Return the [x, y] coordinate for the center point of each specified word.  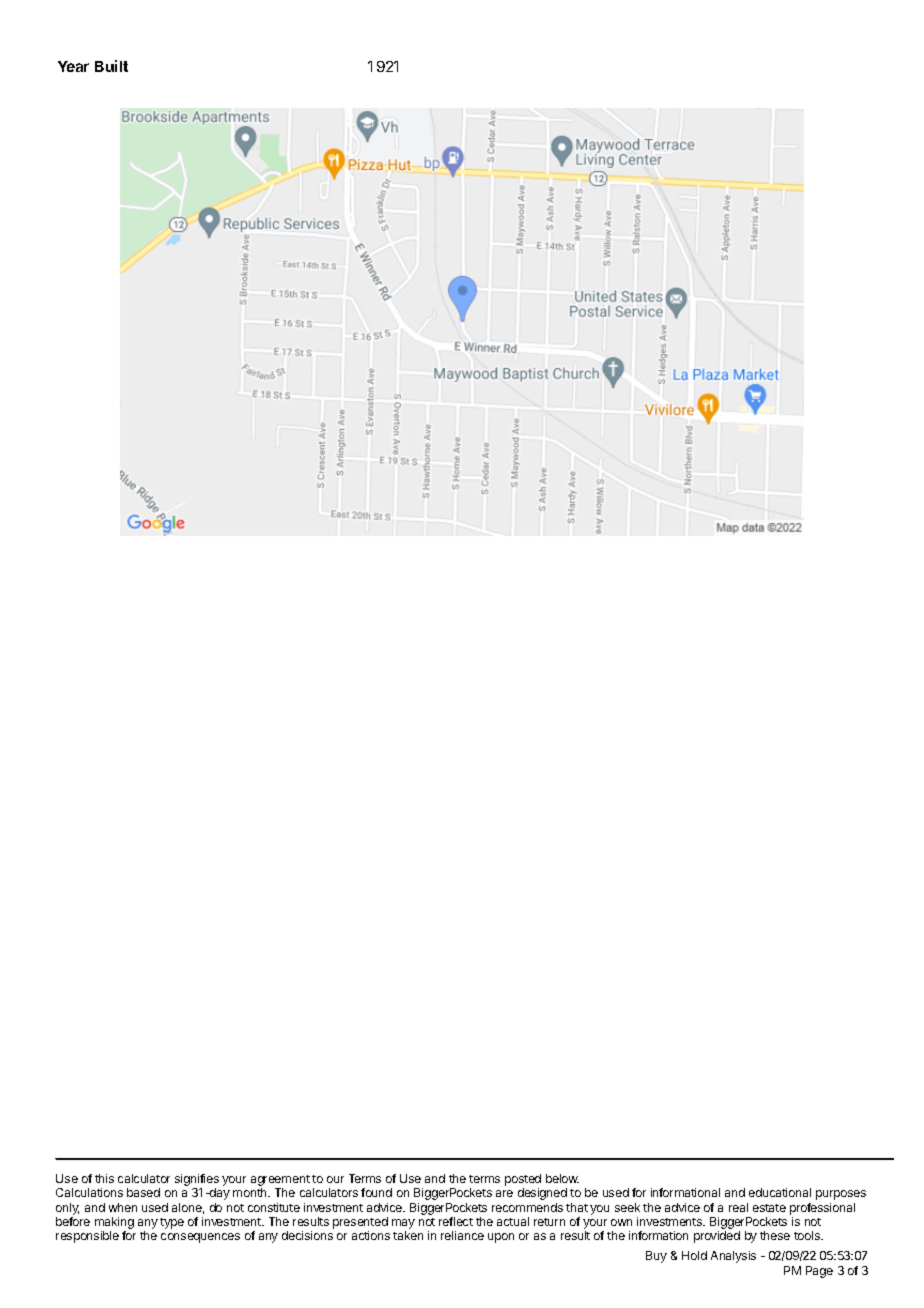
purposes [841, 1195]
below [562, 1178]
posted [523, 1180]
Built [111, 66]
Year [73, 66]
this [104, 1178]
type [172, 1223]
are [504, 1193]
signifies [197, 1181]
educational [780, 1192]
